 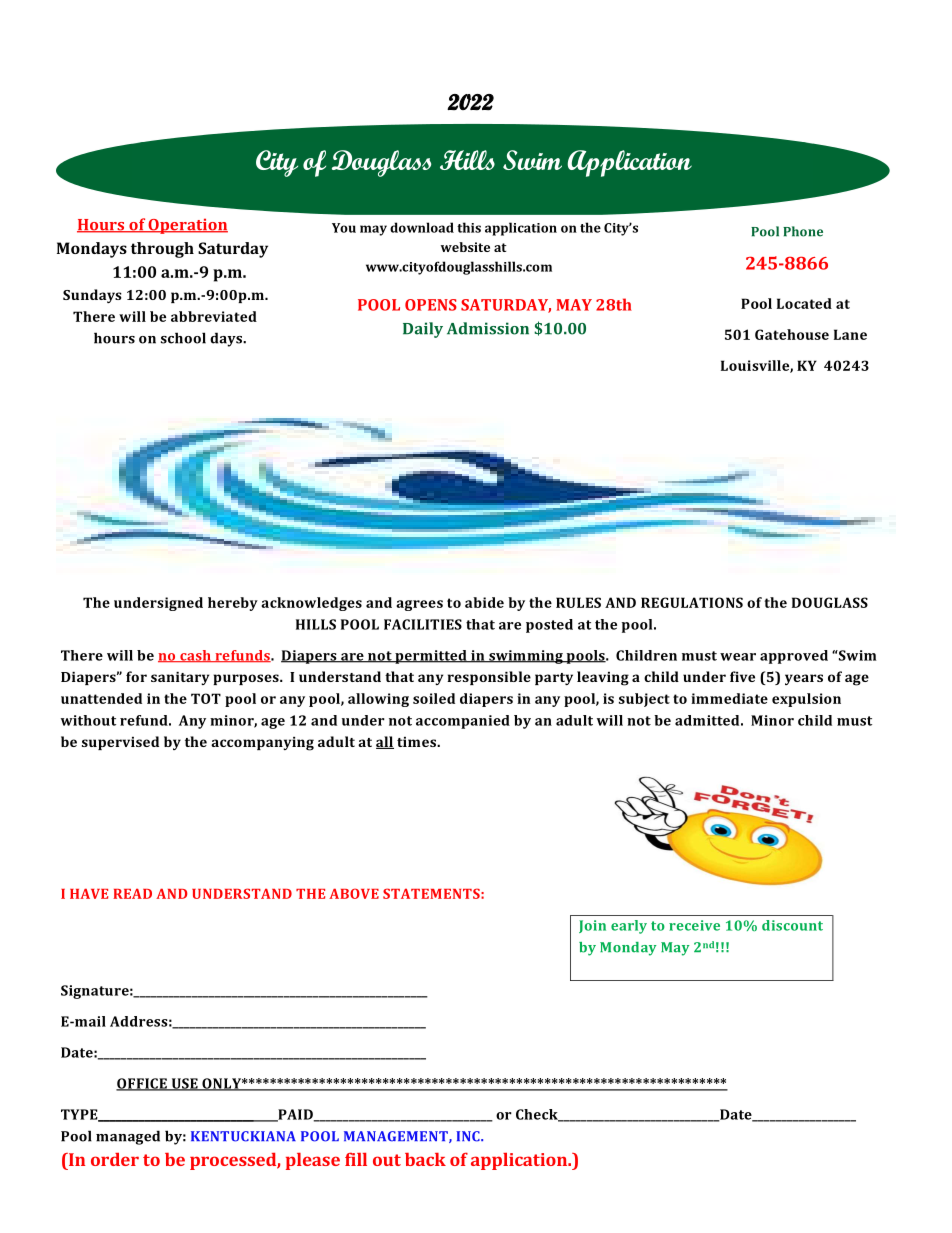 I want to click on school, so click(x=183, y=338).
